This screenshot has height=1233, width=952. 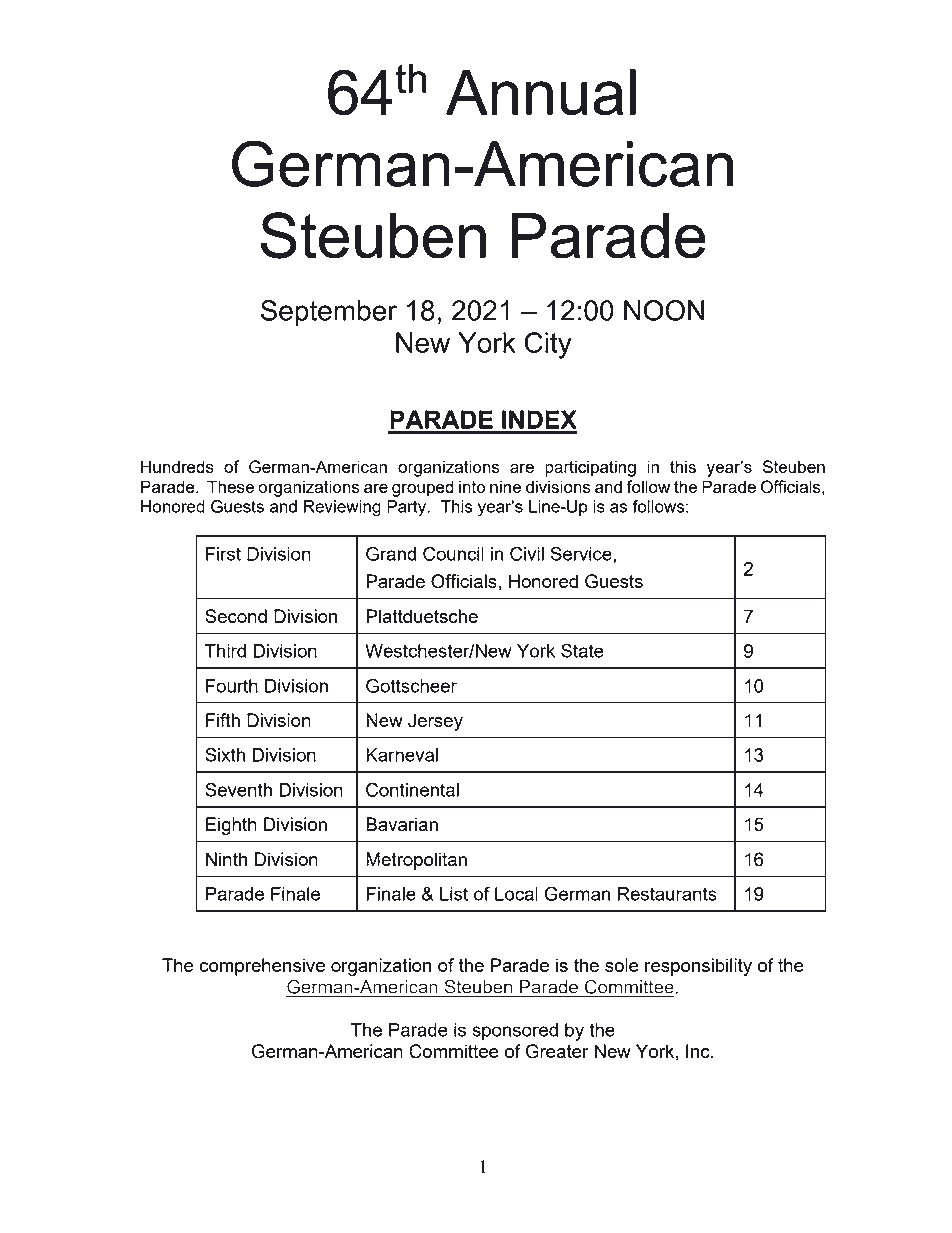 I want to click on comprehensive, so click(x=262, y=967).
